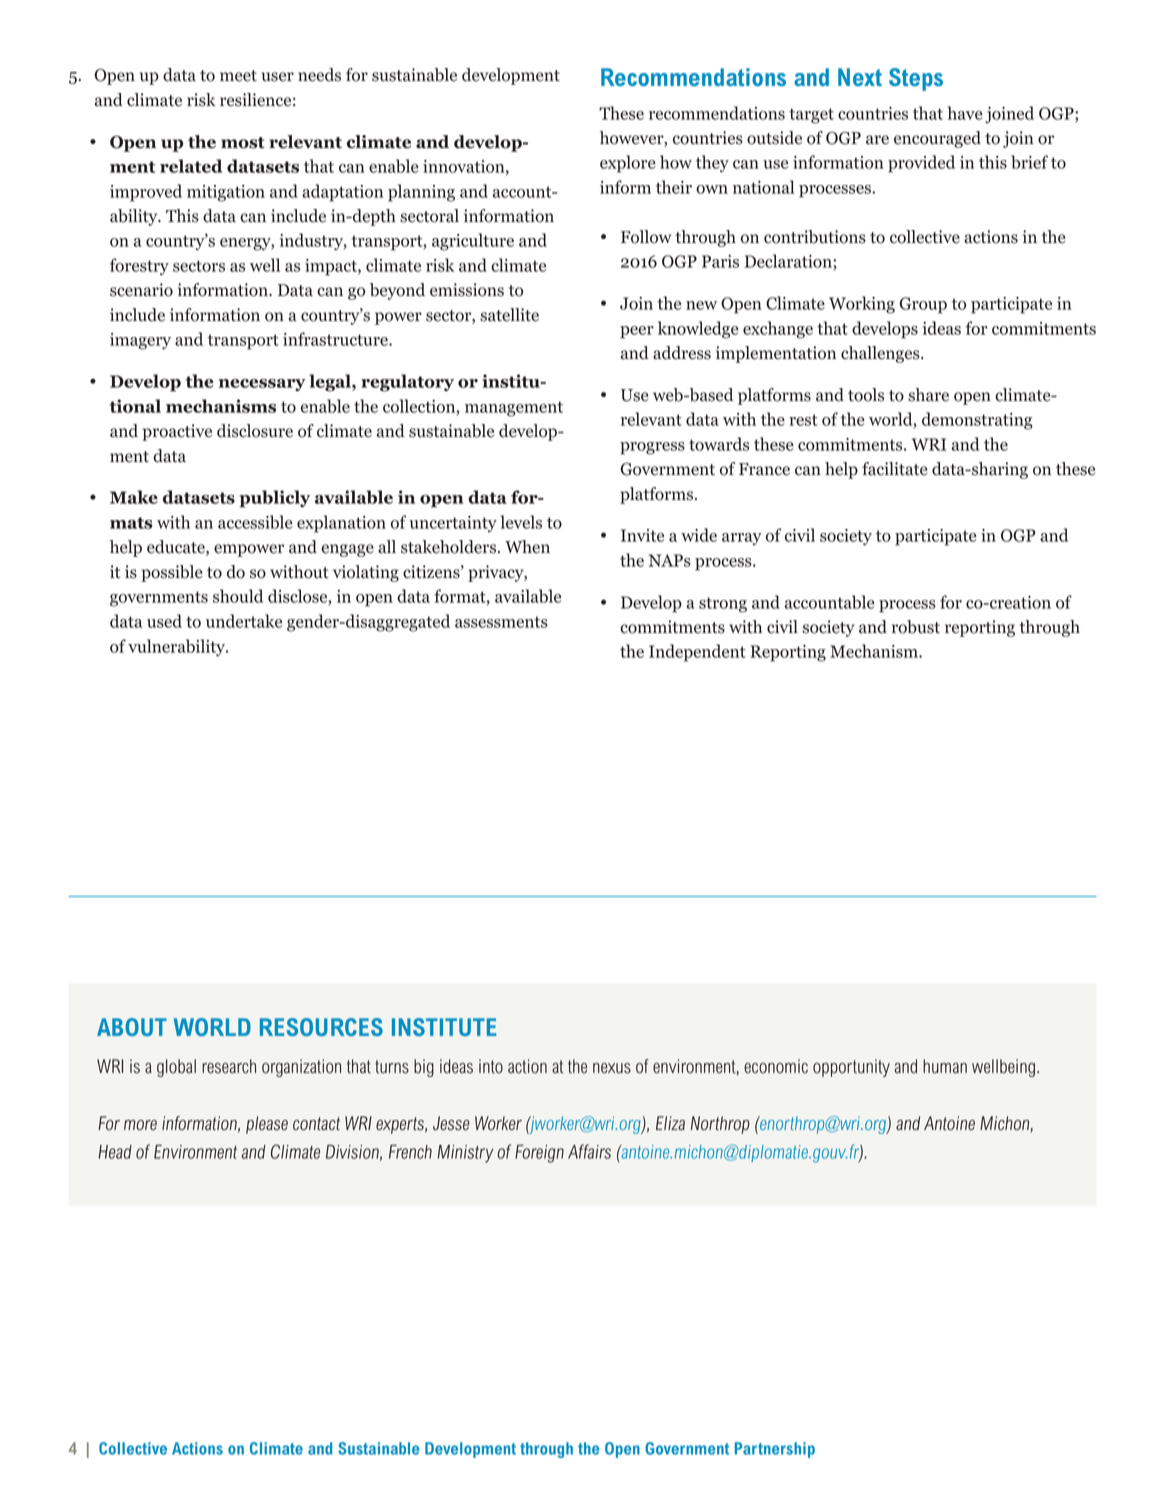  Describe the element at coordinates (243, 143) in the image. I see `most` at that location.
